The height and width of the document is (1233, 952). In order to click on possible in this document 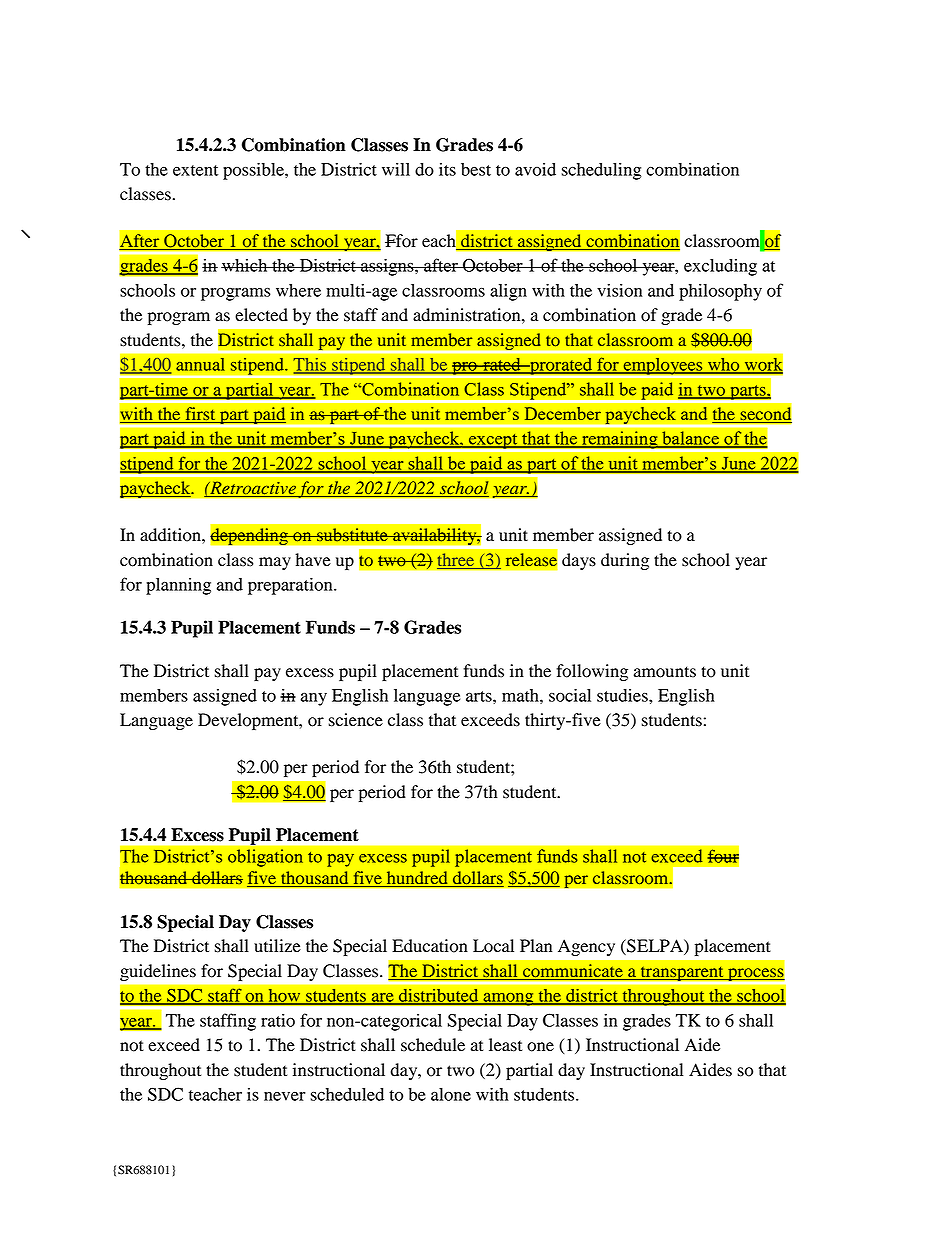, I will do `click(254, 171)`.
